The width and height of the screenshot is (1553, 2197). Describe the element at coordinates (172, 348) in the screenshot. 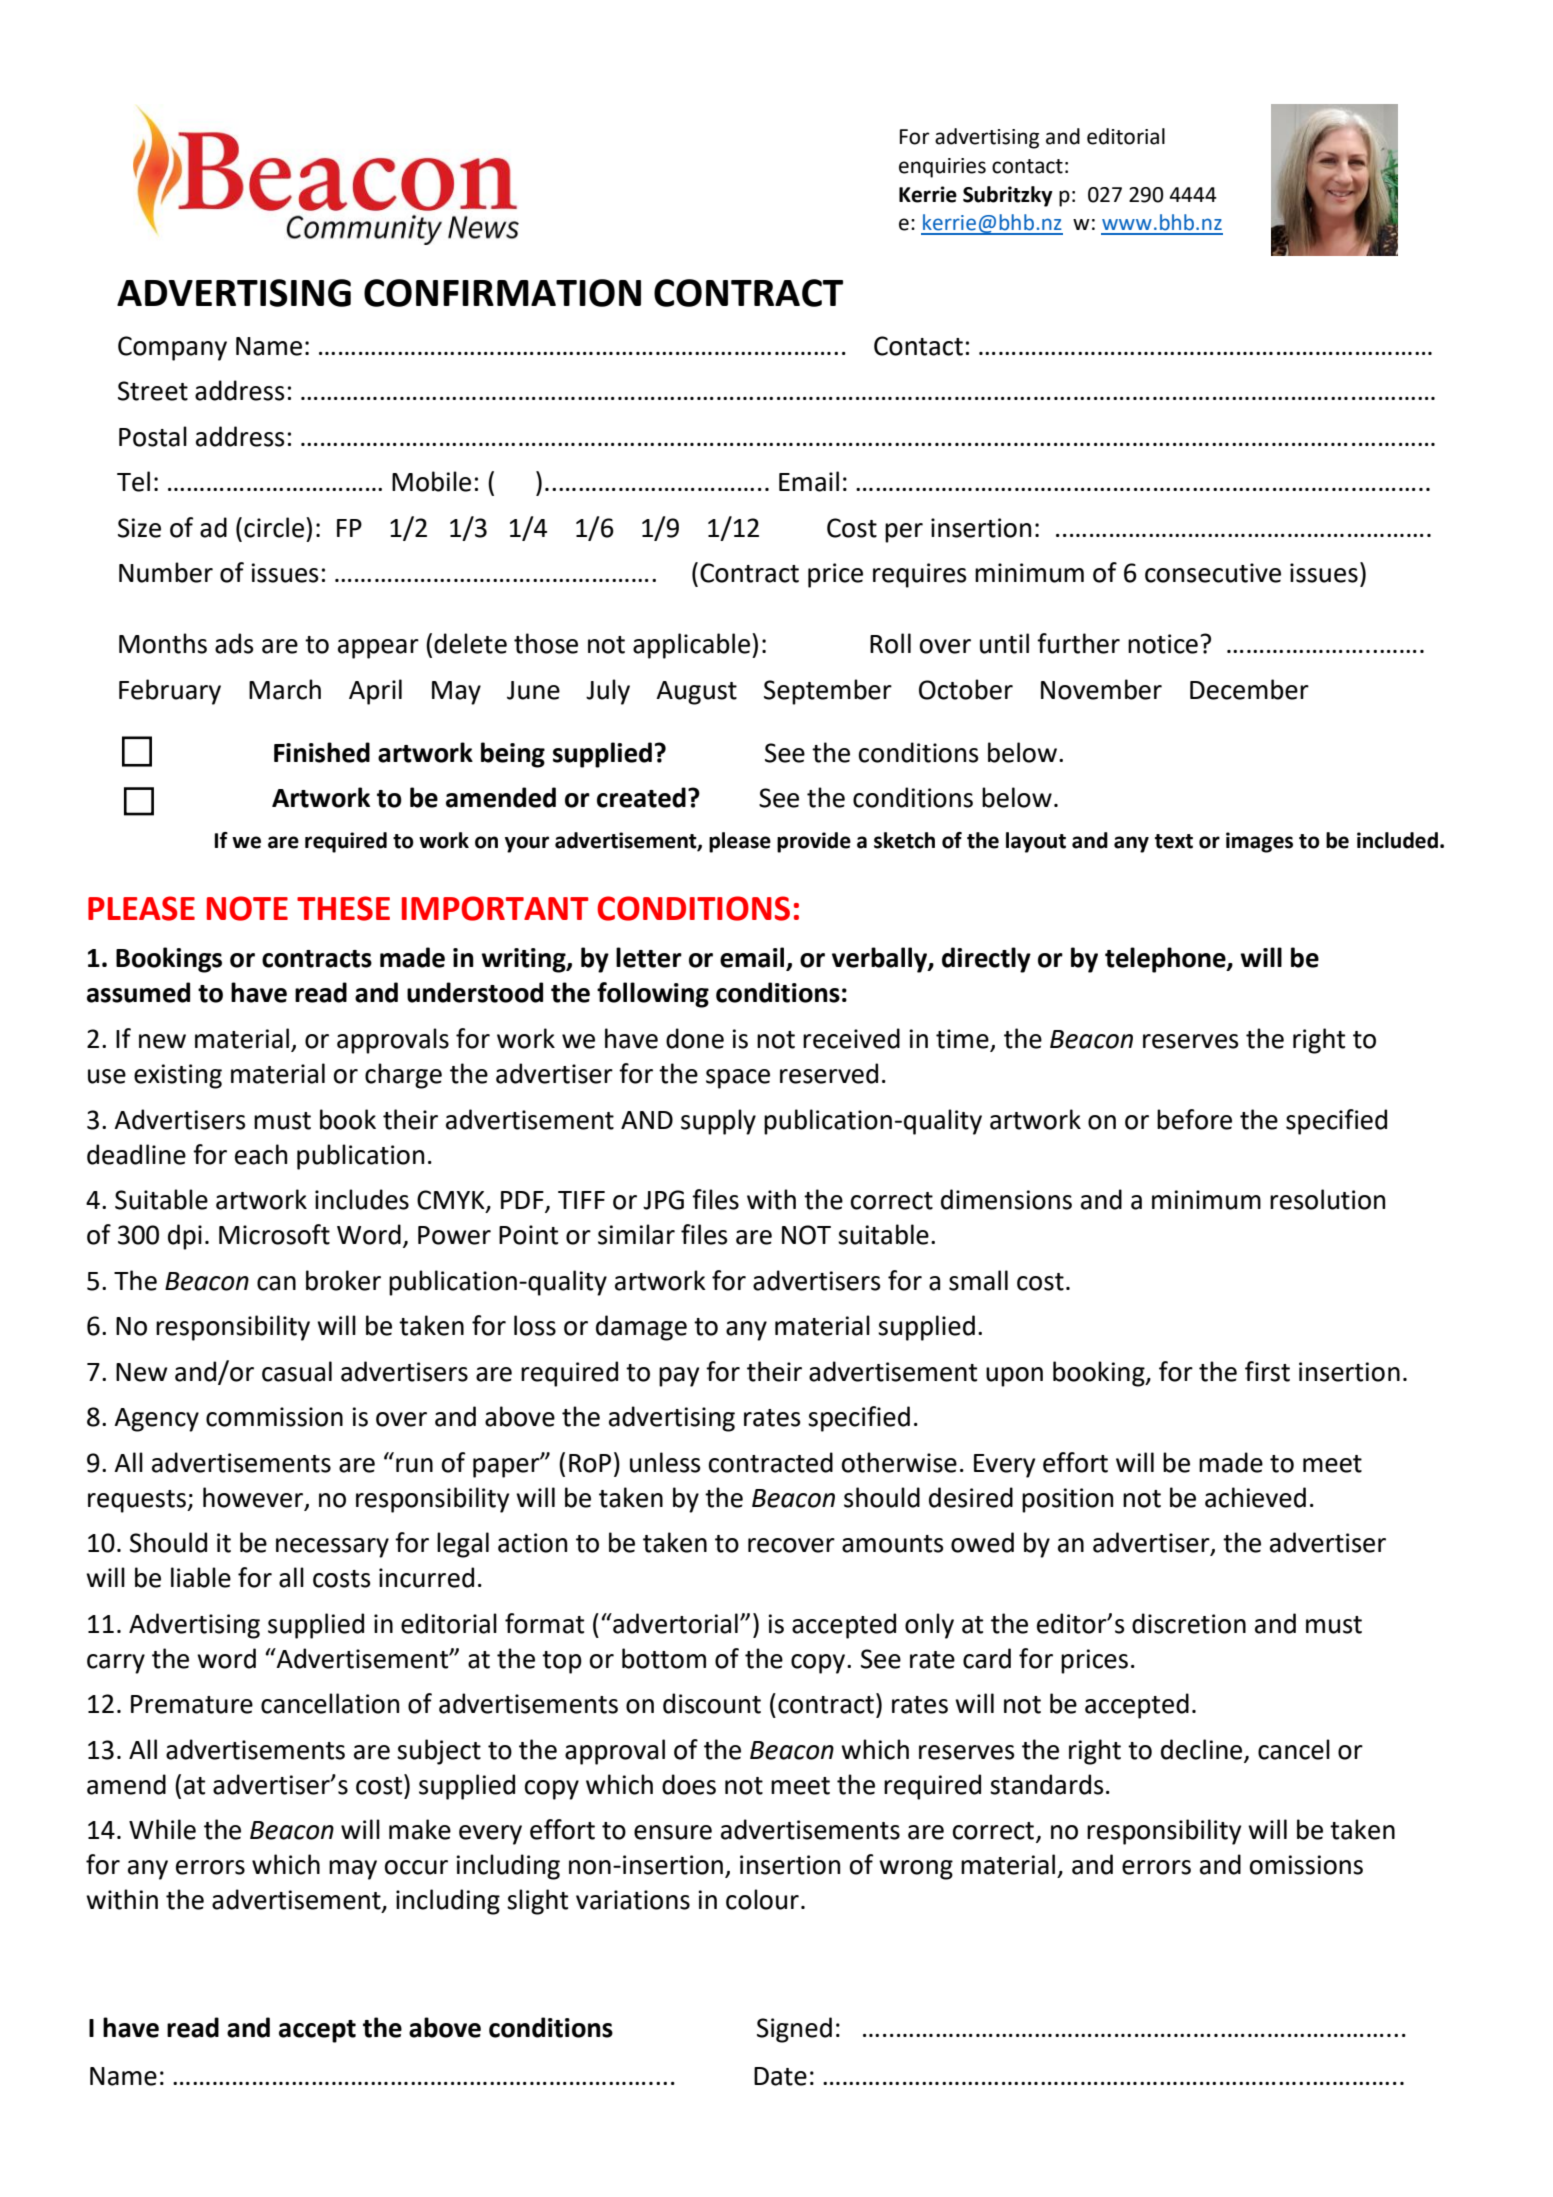

I see `Company` at that location.
